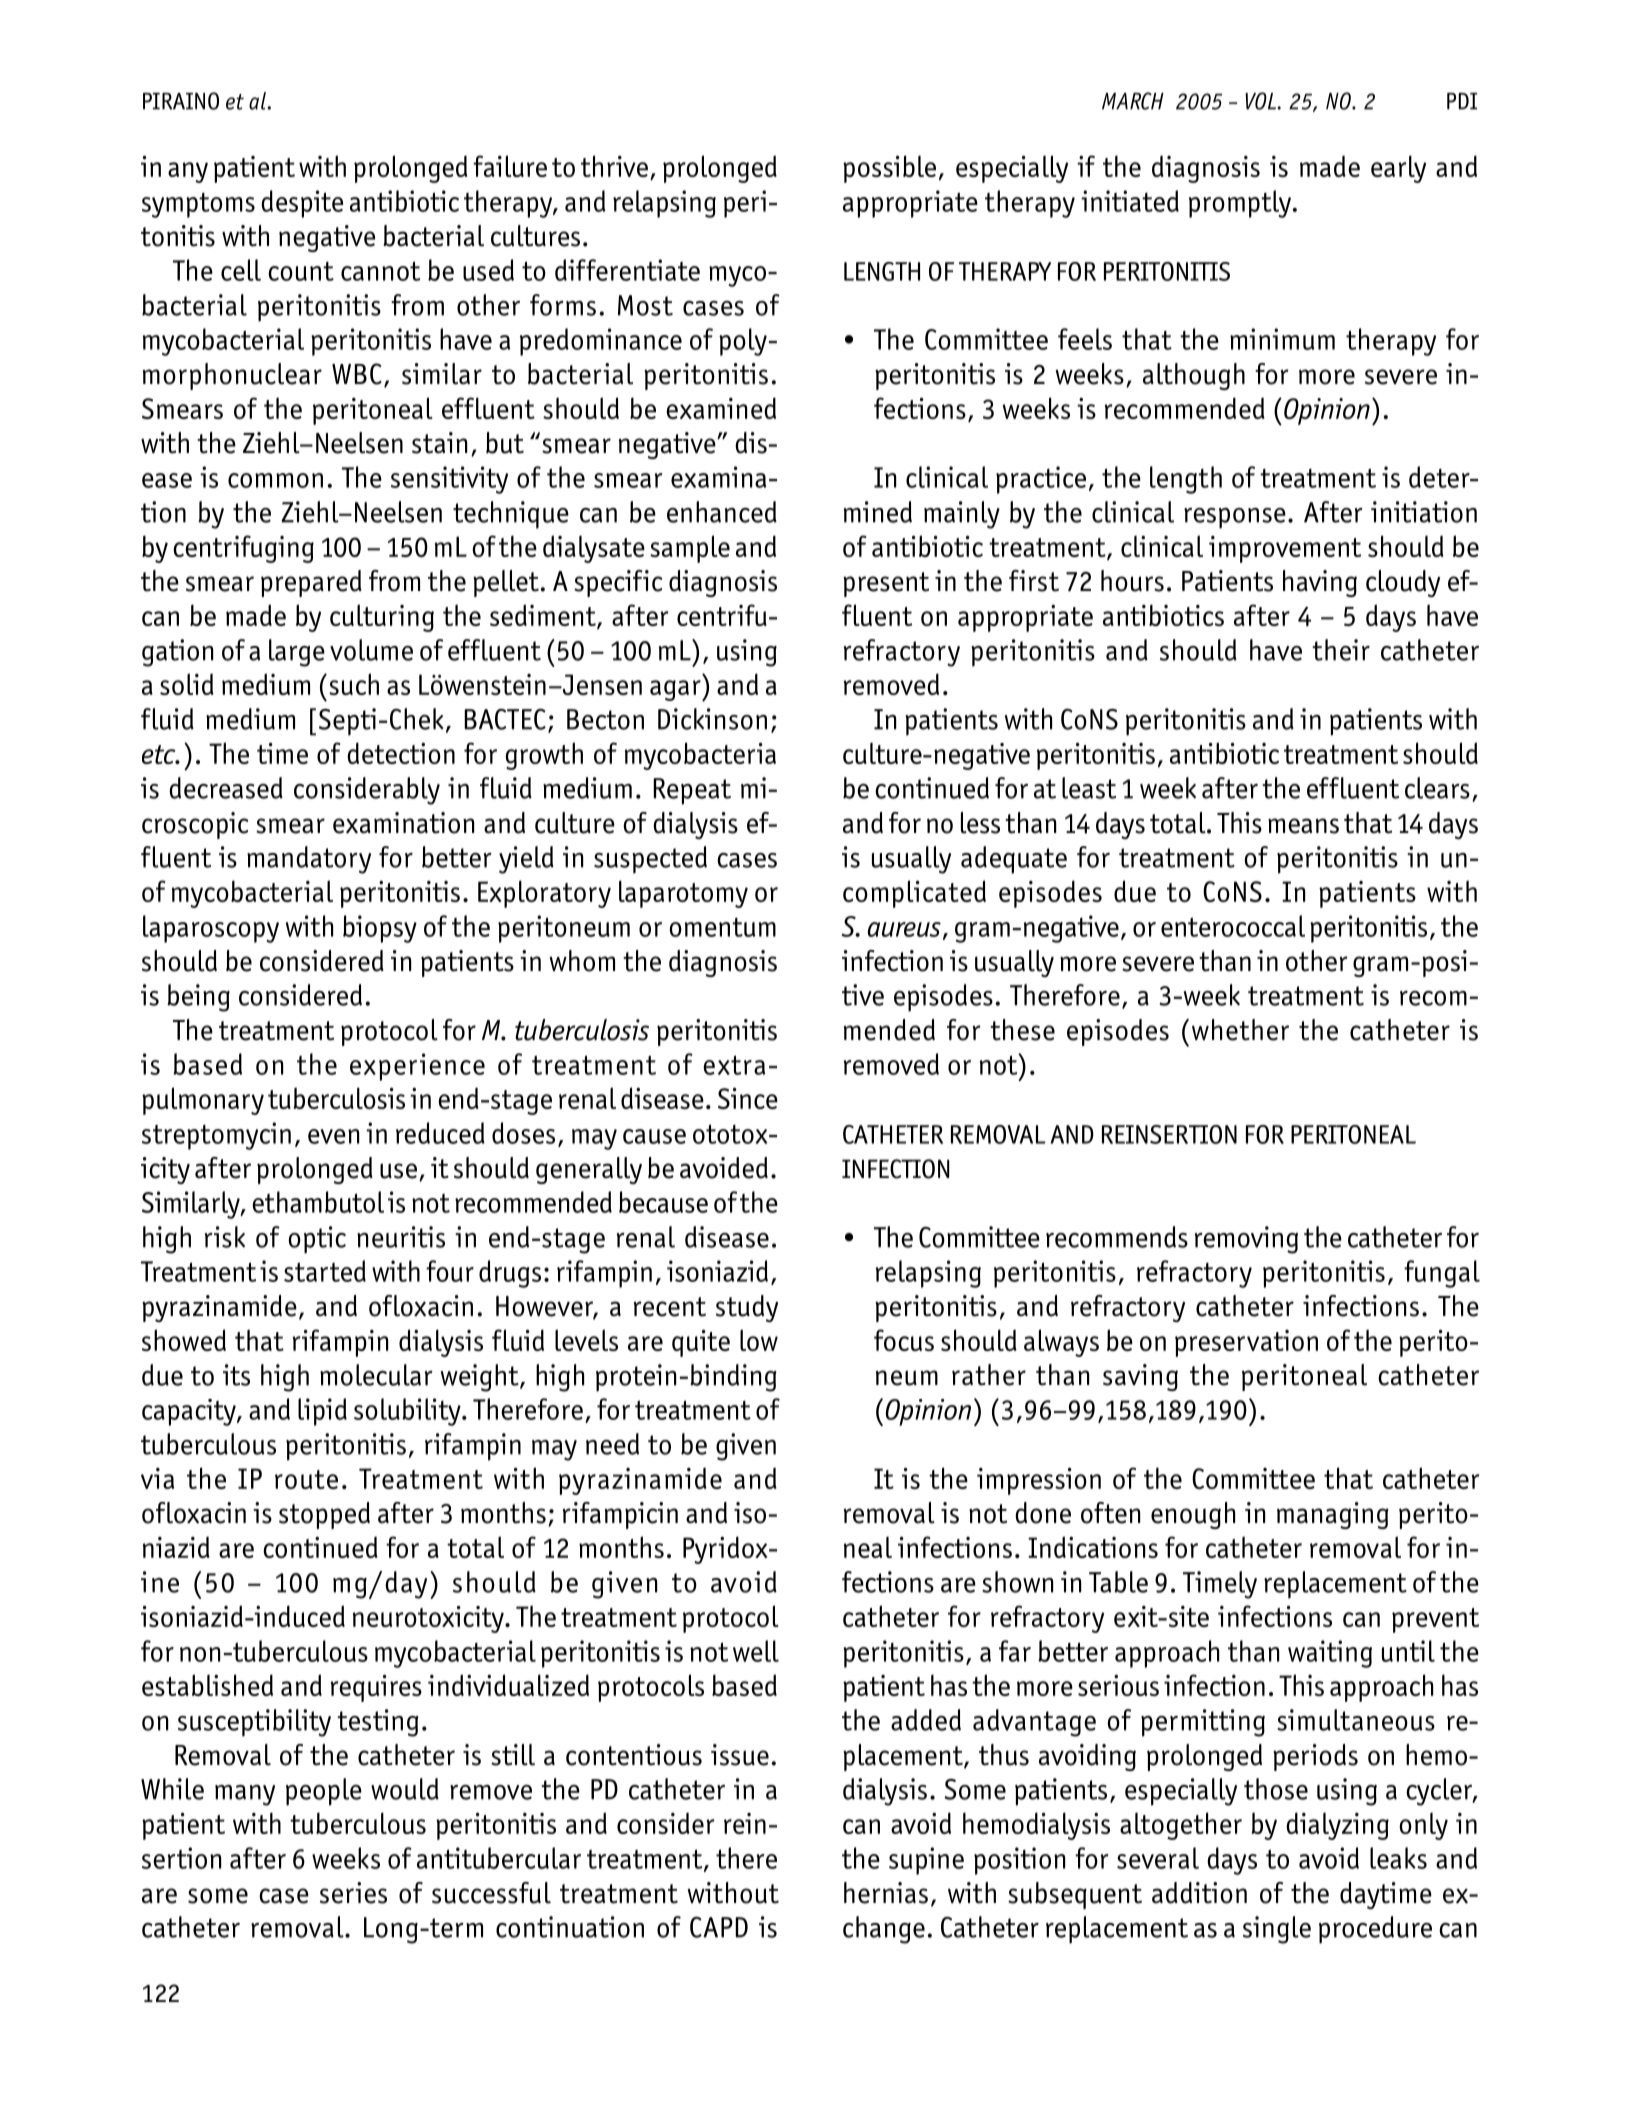  What do you see at coordinates (1241, 204) in the page?
I see `promptly` at bounding box center [1241, 204].
